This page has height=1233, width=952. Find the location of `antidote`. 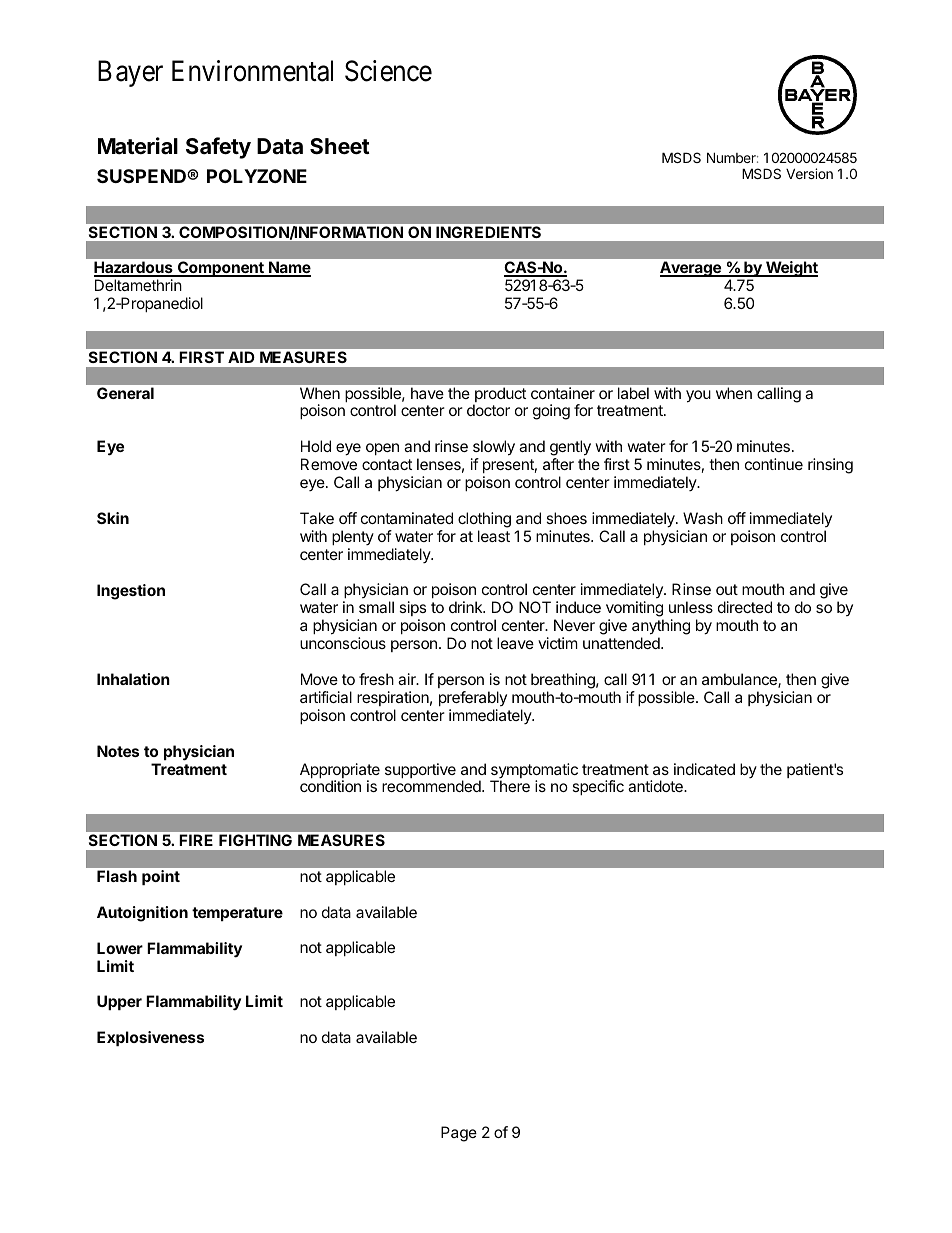

antidote is located at coordinates (656, 786).
